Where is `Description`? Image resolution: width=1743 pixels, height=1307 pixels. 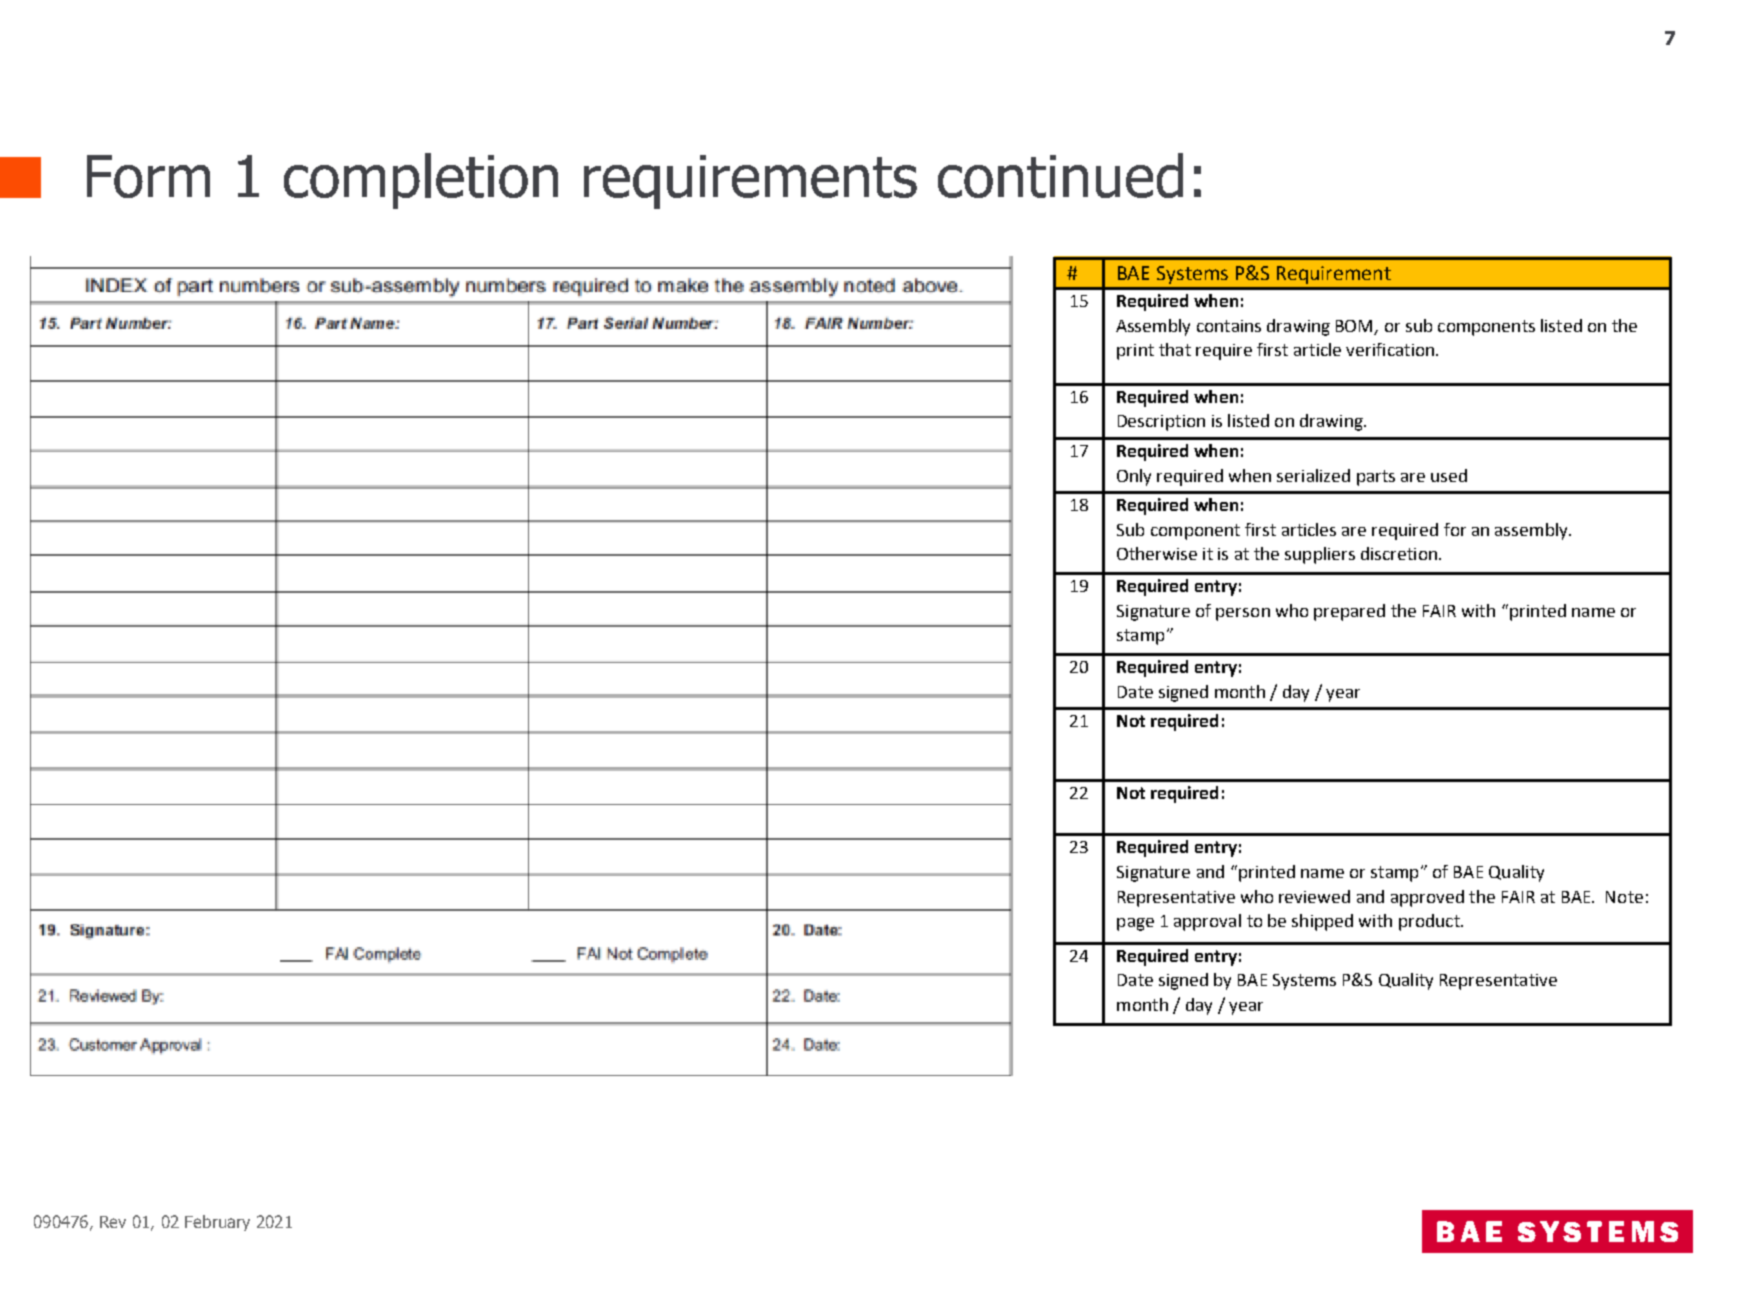
Description is located at coordinates (1161, 423).
